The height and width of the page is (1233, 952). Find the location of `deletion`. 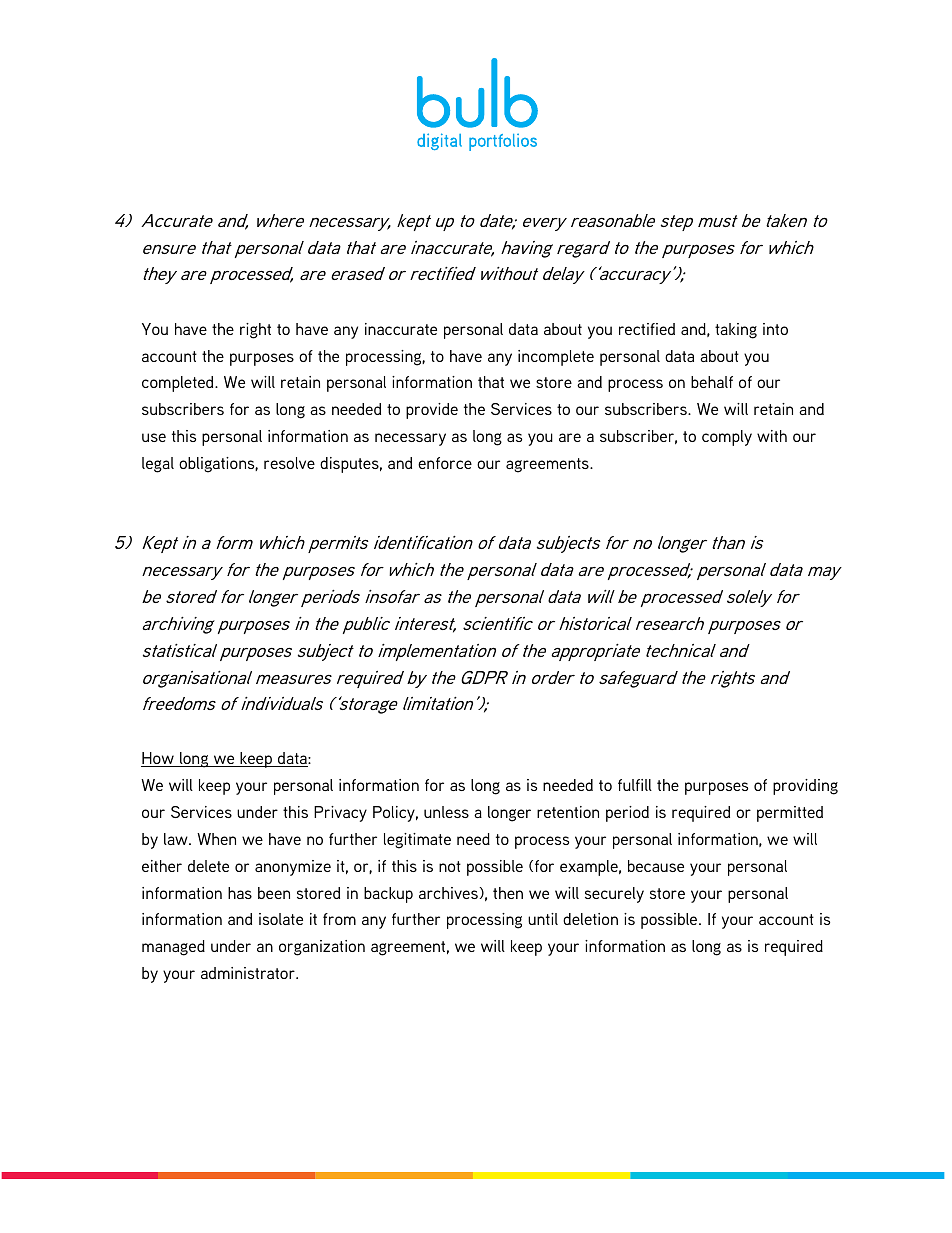

deletion is located at coordinates (590, 919).
